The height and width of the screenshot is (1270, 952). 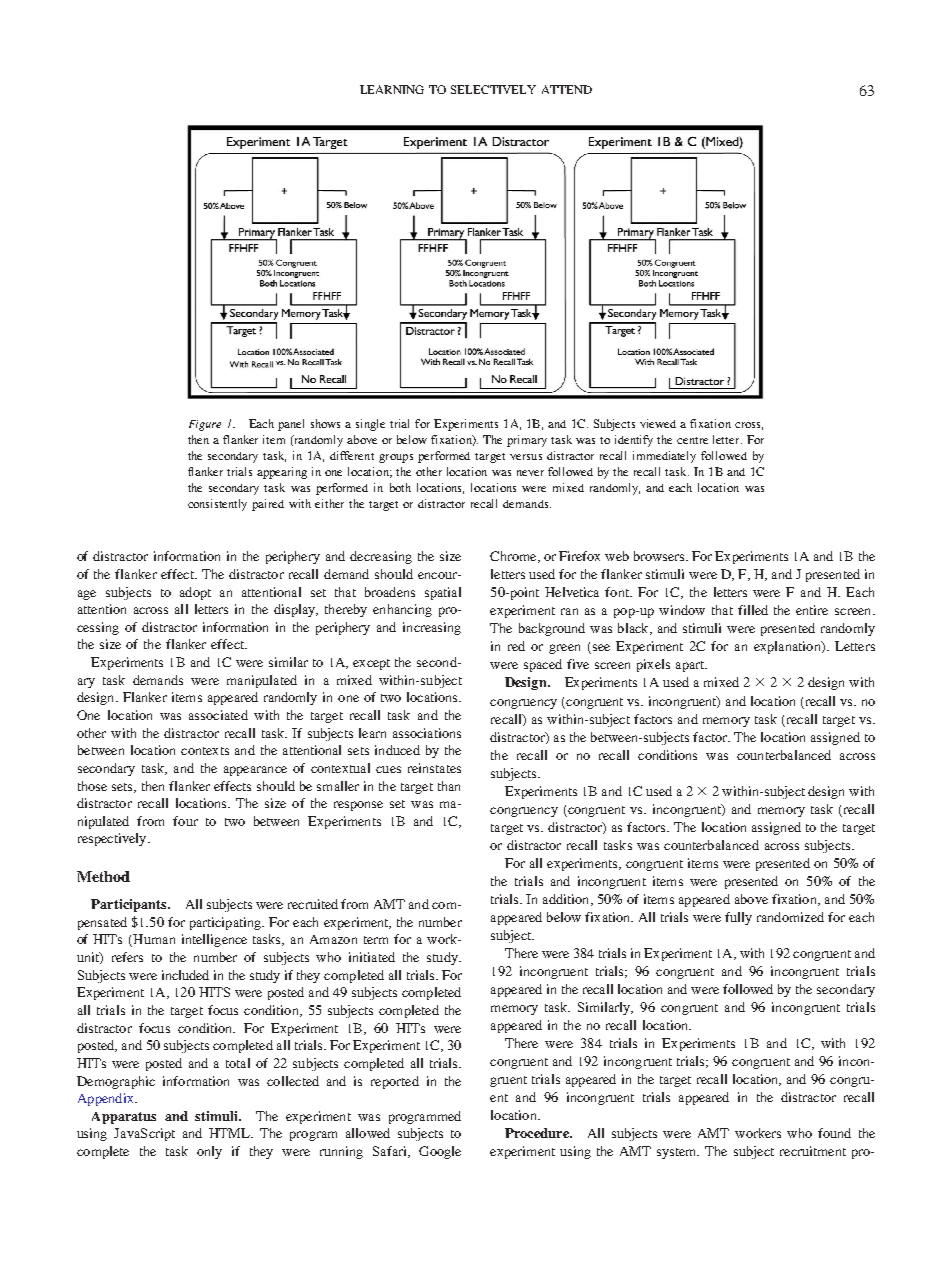 What do you see at coordinates (440, 1152) in the screenshot?
I see `Google` at bounding box center [440, 1152].
